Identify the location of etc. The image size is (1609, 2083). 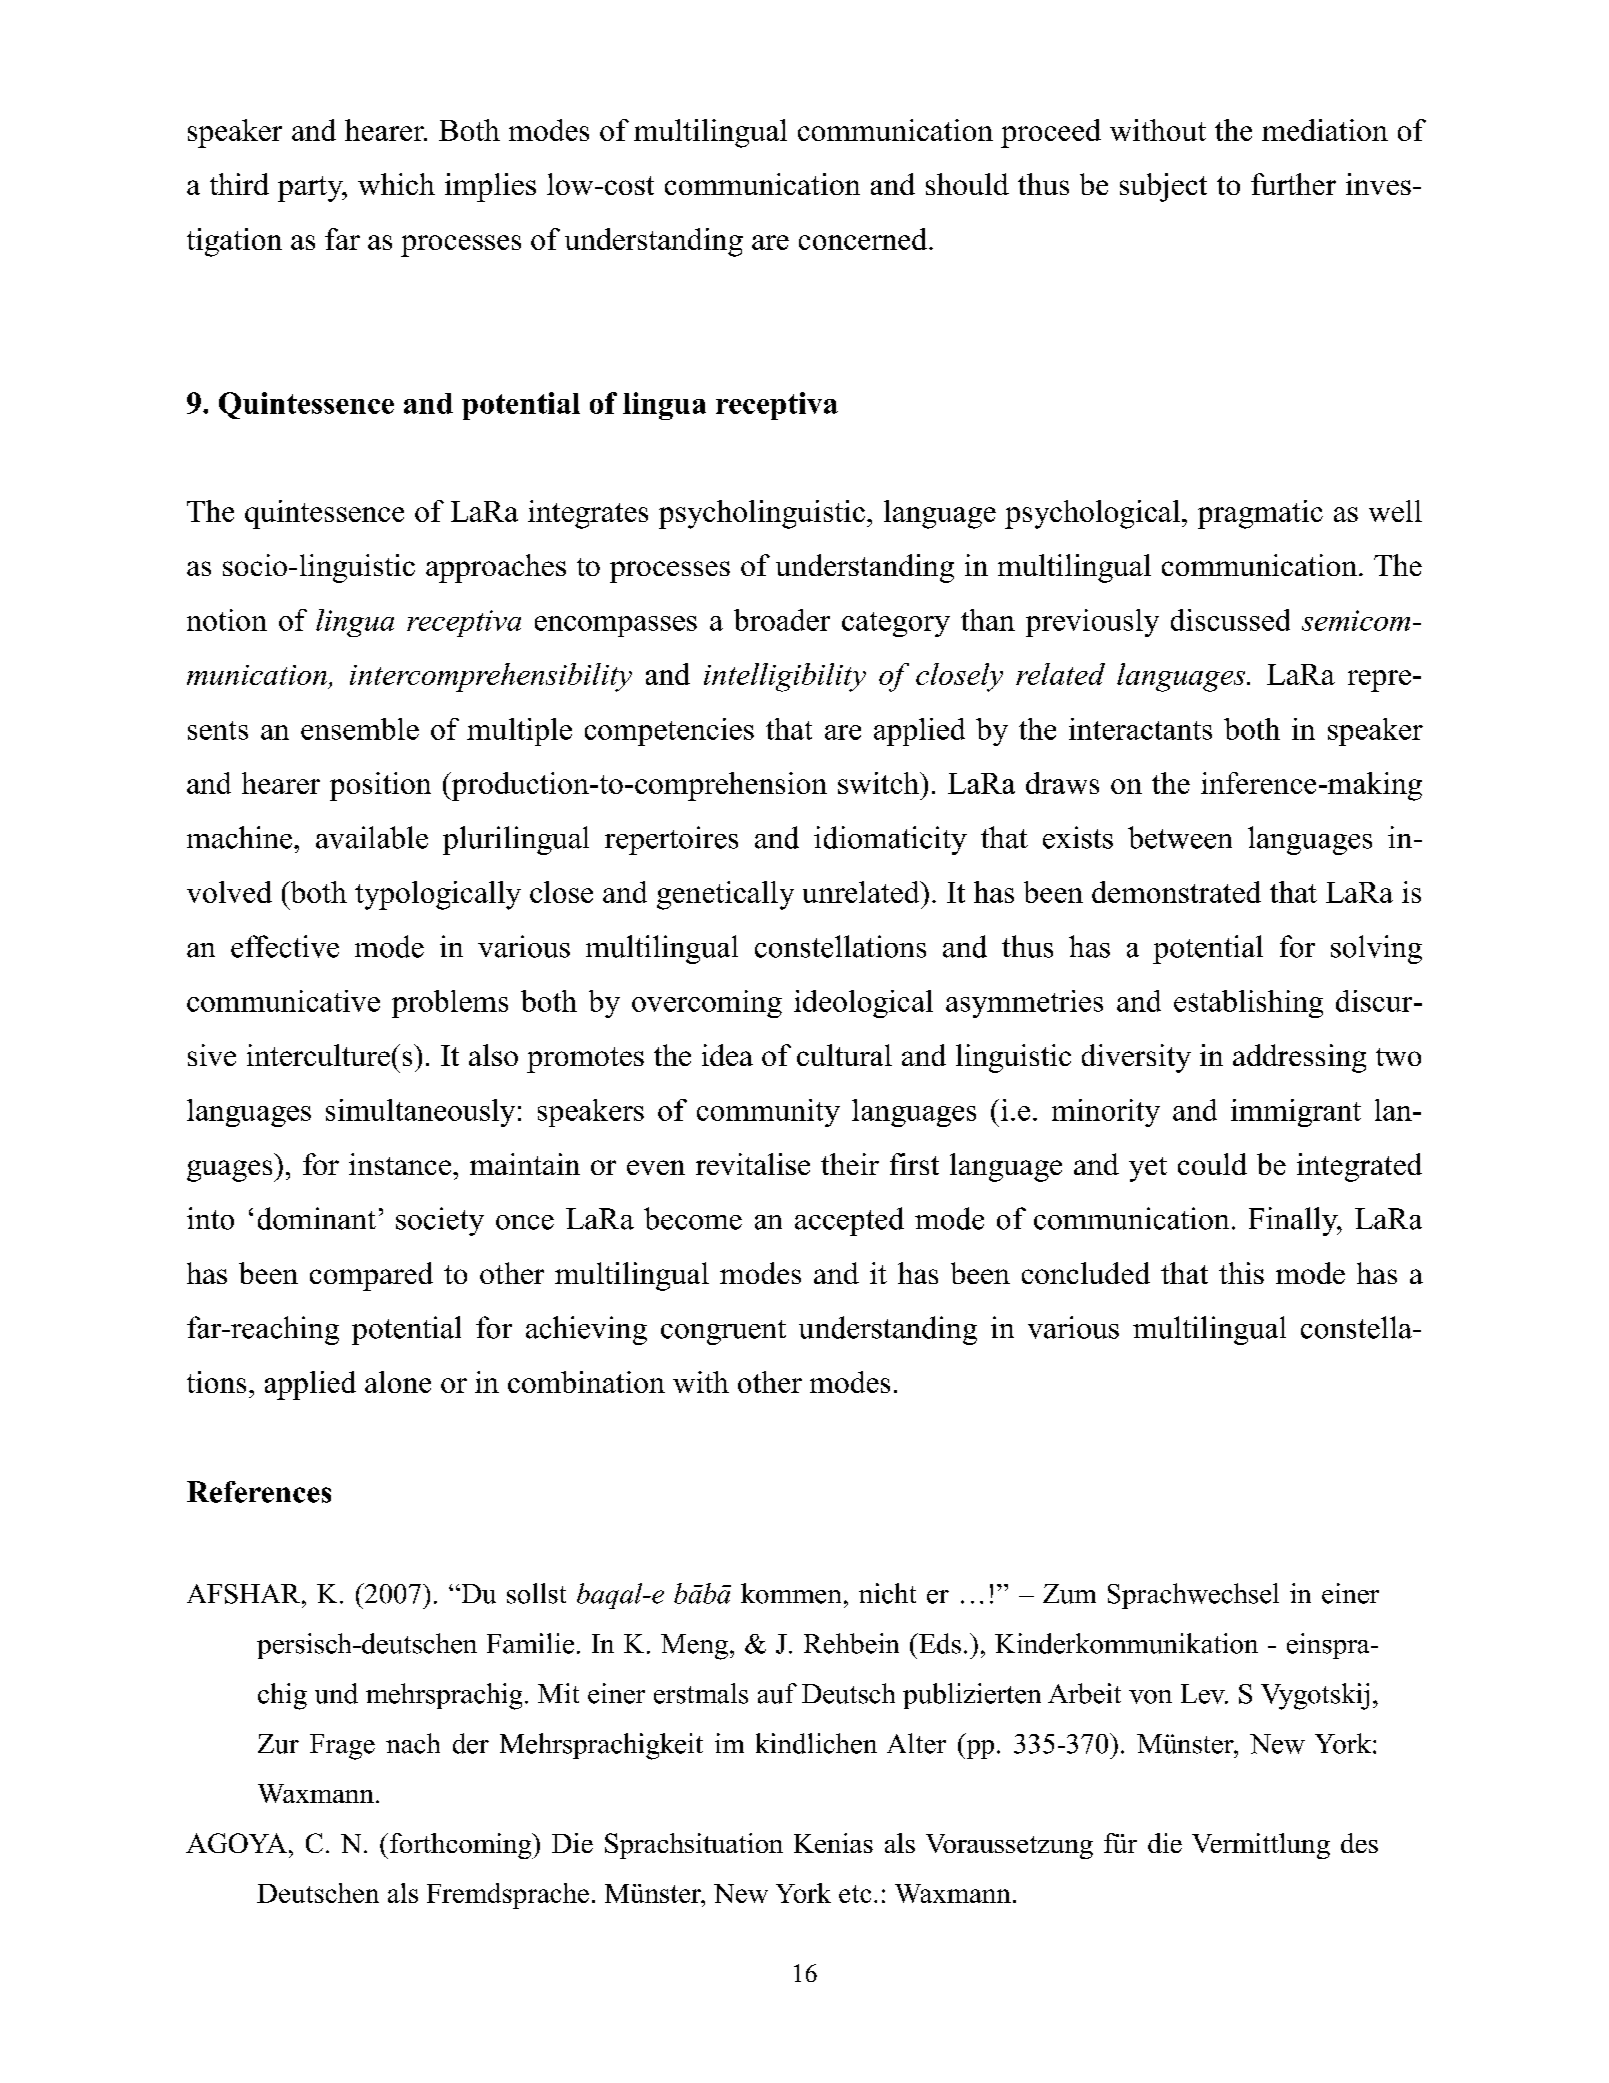
(855, 1894).
